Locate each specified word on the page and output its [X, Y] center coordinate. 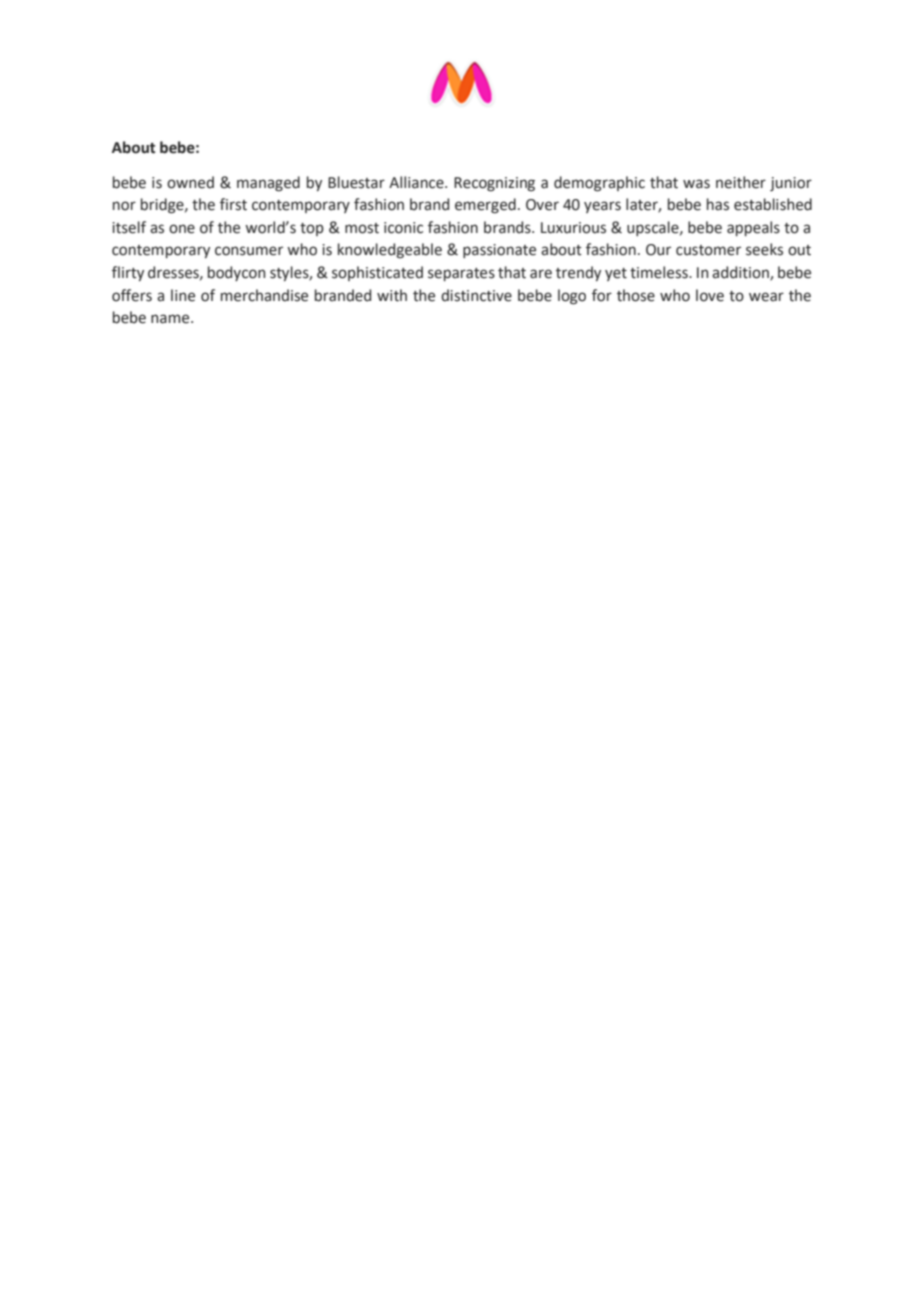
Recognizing [494, 184]
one [182, 229]
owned [190, 182]
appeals [753, 228]
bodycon [236, 273]
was [696, 184]
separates [461, 274]
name [171, 319]
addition [741, 273]
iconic [403, 228]
